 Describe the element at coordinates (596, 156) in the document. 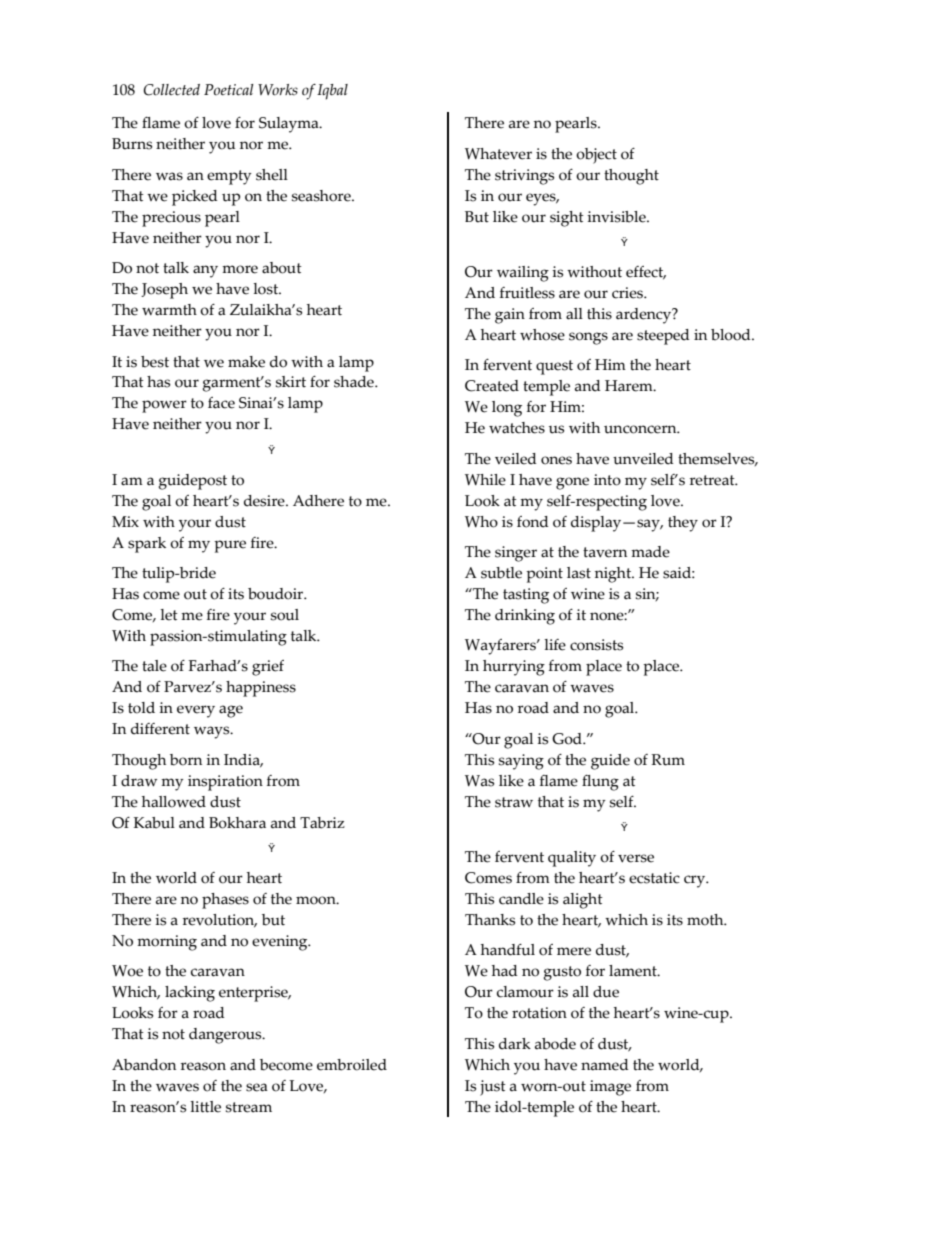

I see `object` at that location.
